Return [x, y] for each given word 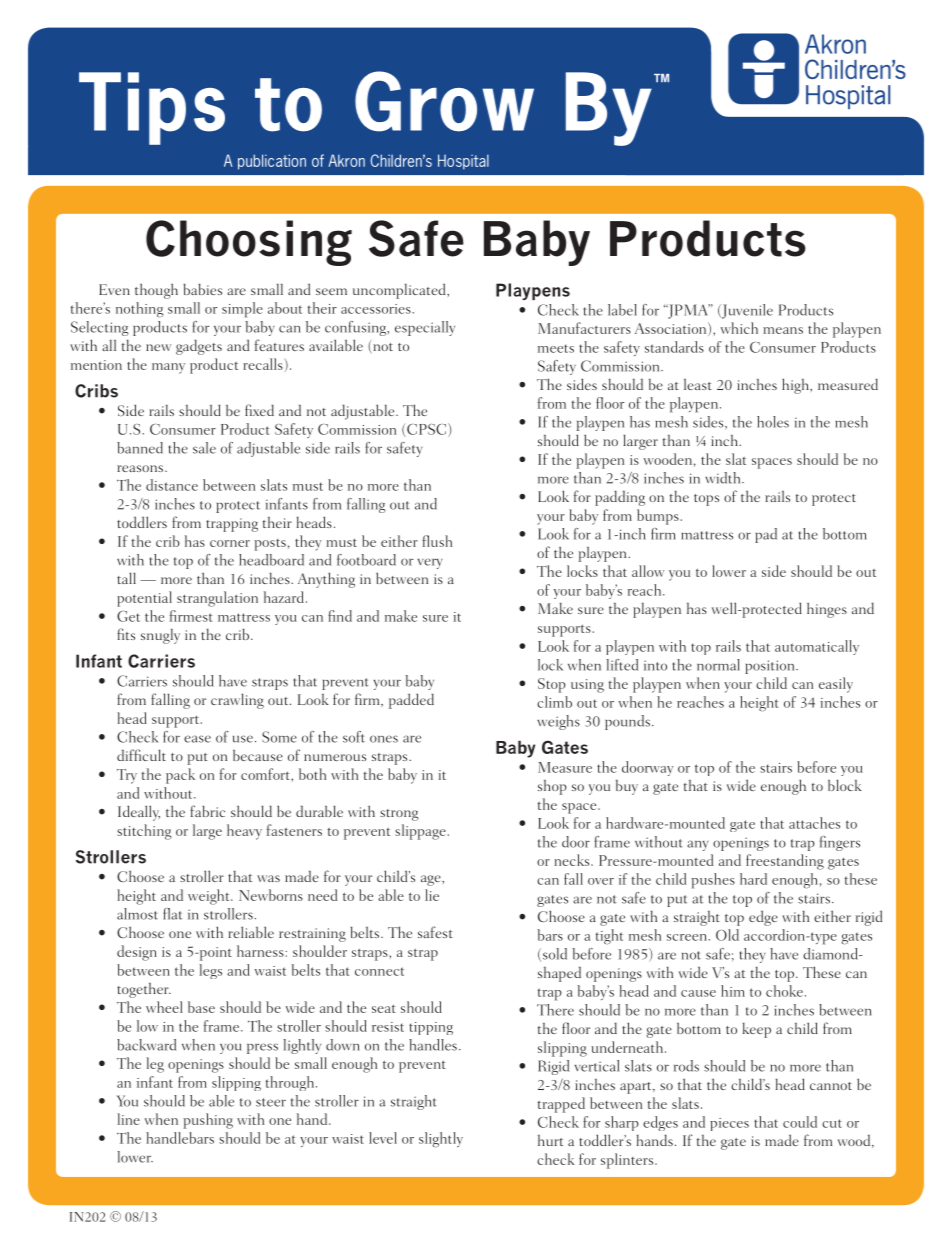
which [739, 328]
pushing [208, 1121]
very [430, 563]
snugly [160, 636]
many [168, 368]
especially [425, 328]
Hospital [463, 162]
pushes [713, 881]
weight [210, 897]
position [771, 667]
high [796, 386]
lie [432, 895]
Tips [152, 108]
